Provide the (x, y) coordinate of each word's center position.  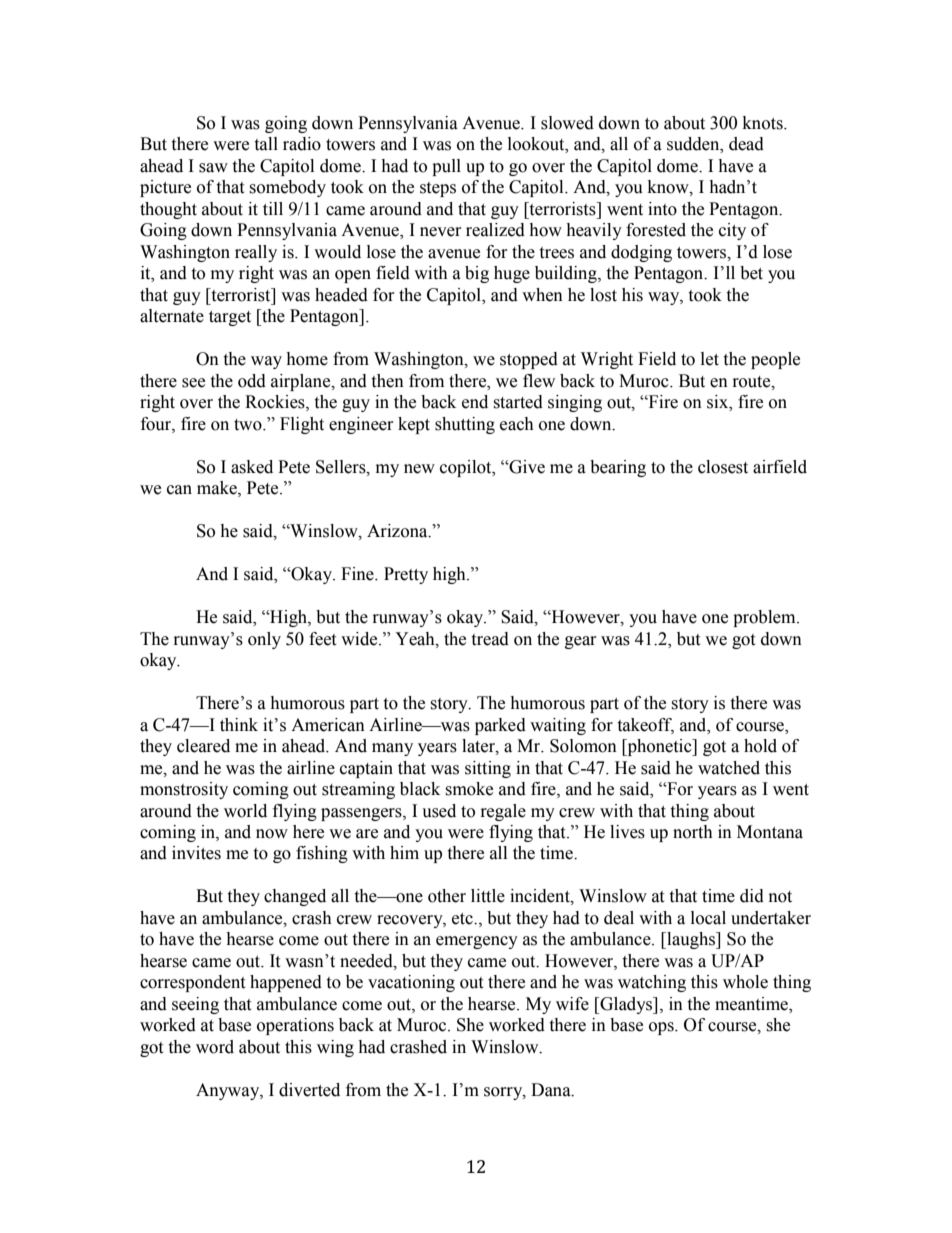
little (488, 896)
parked (500, 726)
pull (446, 167)
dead (746, 144)
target (230, 318)
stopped (529, 360)
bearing (618, 468)
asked (252, 467)
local (708, 918)
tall (266, 144)
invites (196, 853)
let (710, 359)
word (215, 1047)
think (239, 725)
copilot (467, 468)
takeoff (645, 725)
